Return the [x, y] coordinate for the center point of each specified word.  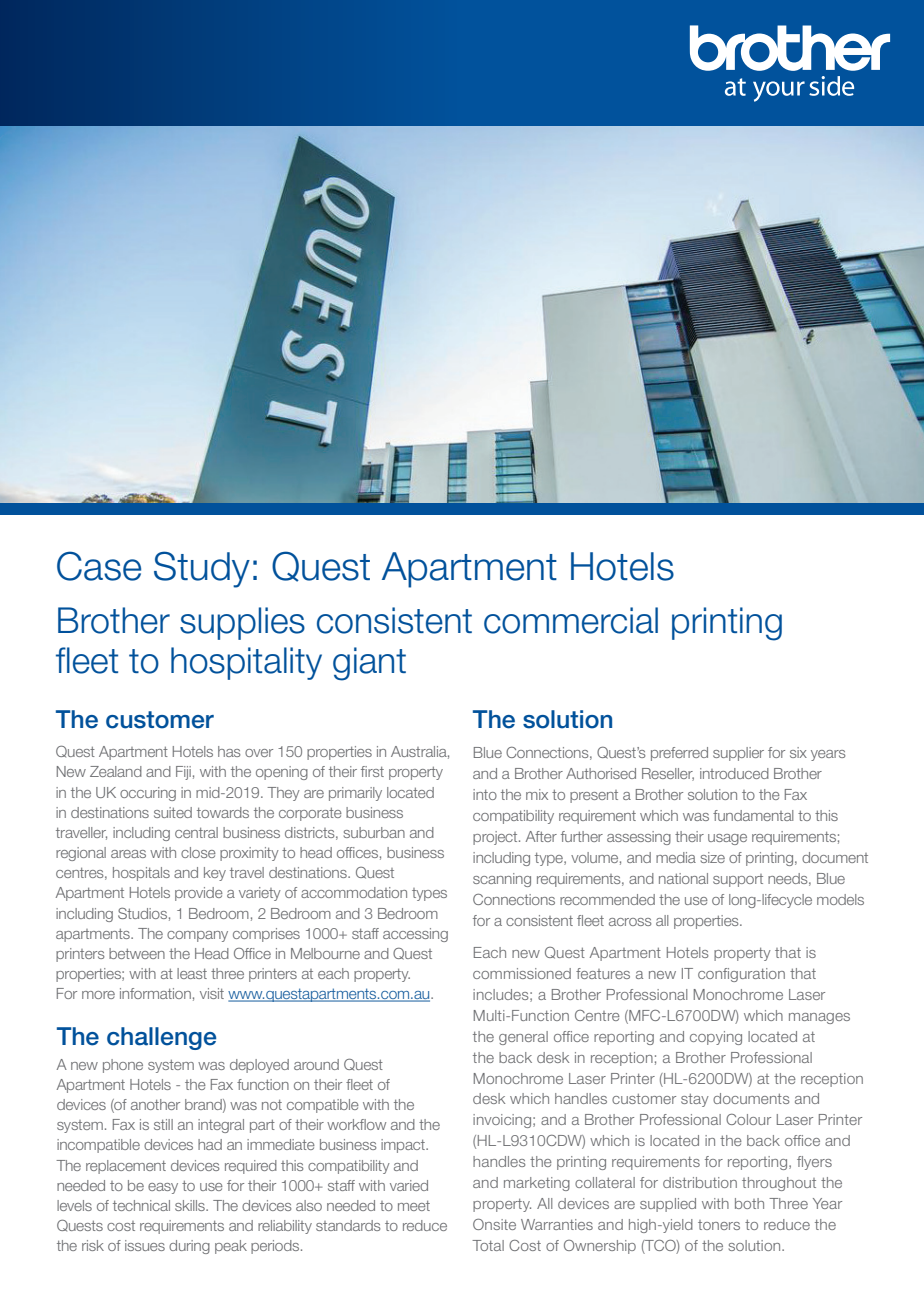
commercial [571, 620]
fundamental [753, 815]
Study [202, 569]
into [485, 794]
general [523, 1038]
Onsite [494, 1224]
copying [716, 1038]
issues [145, 1245]
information [155, 993]
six [798, 752]
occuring [148, 794]
